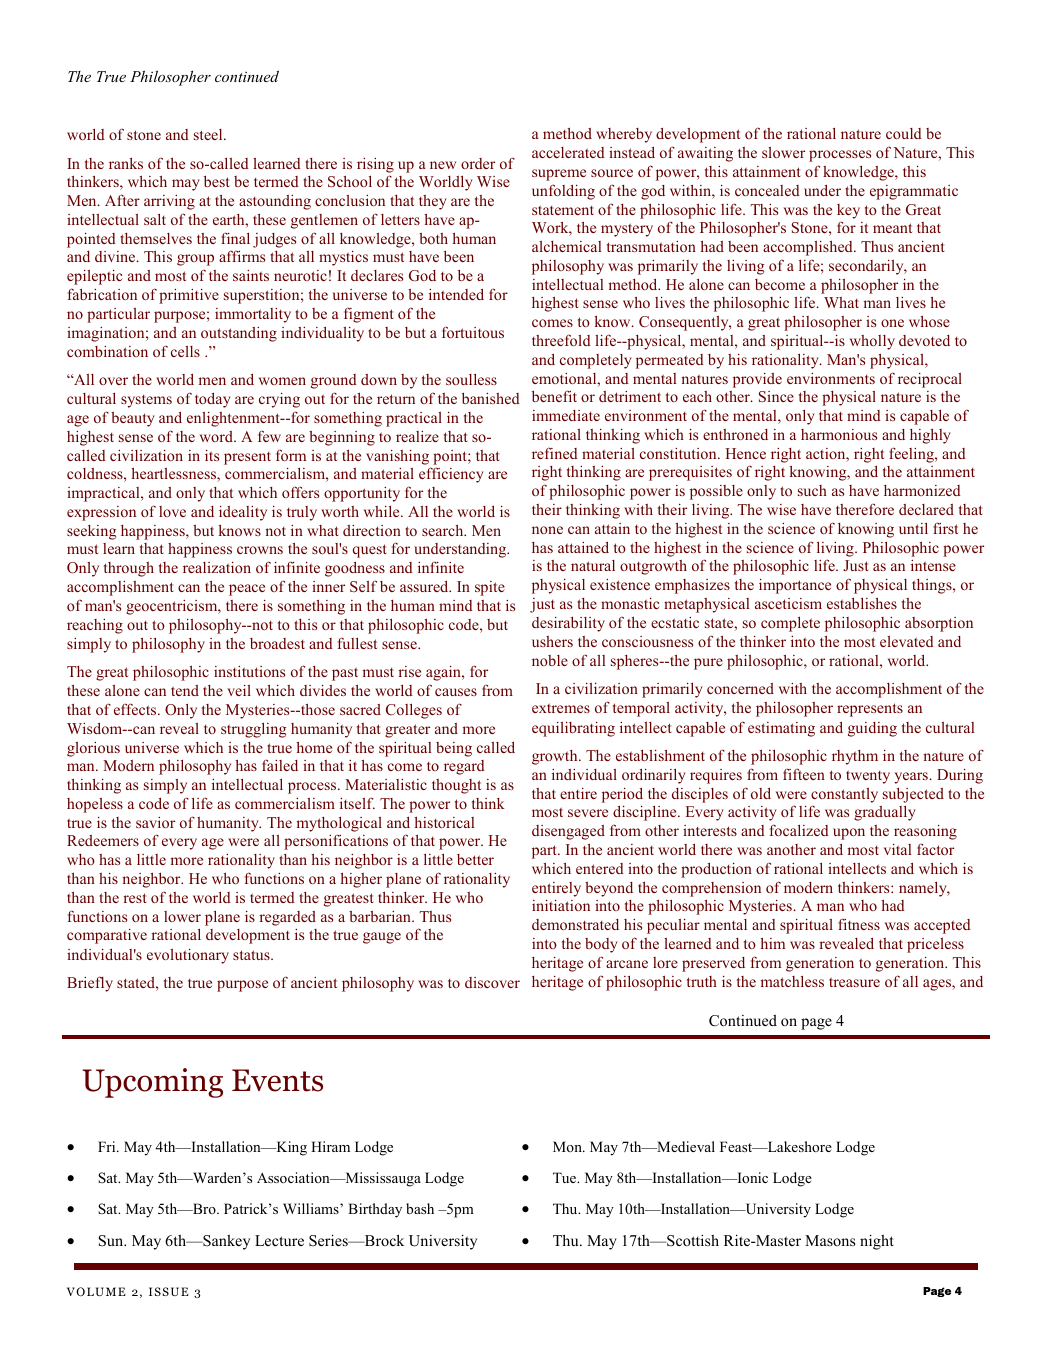 The width and height of the screenshot is (1052, 1362). Describe the element at coordinates (566, 1177) in the screenshot. I see `Tue` at that location.
